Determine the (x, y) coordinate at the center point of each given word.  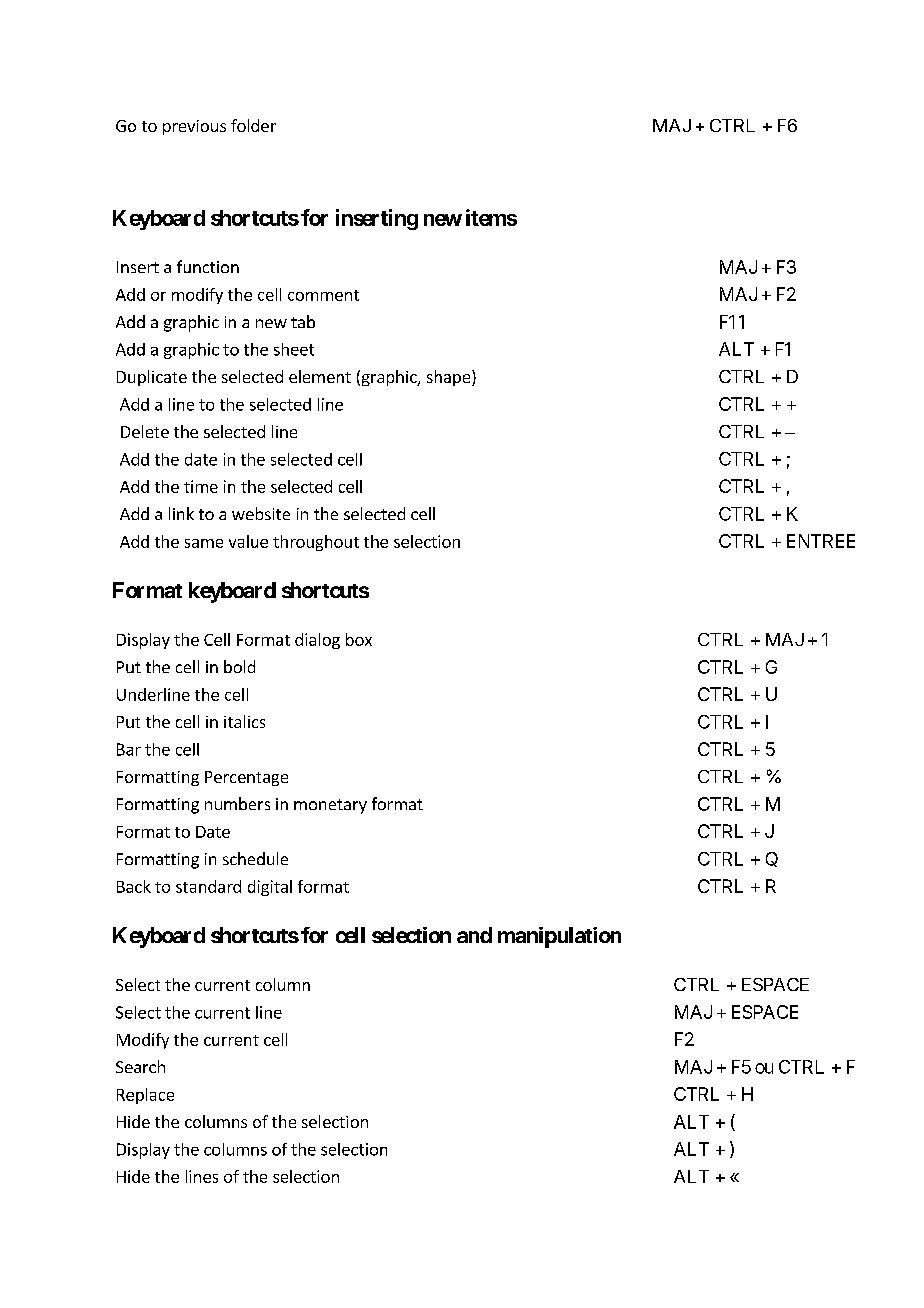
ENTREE (821, 541)
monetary (330, 806)
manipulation (559, 937)
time (201, 486)
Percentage (246, 778)
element (320, 376)
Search (140, 1066)
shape (448, 378)
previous (194, 127)
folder (253, 125)
